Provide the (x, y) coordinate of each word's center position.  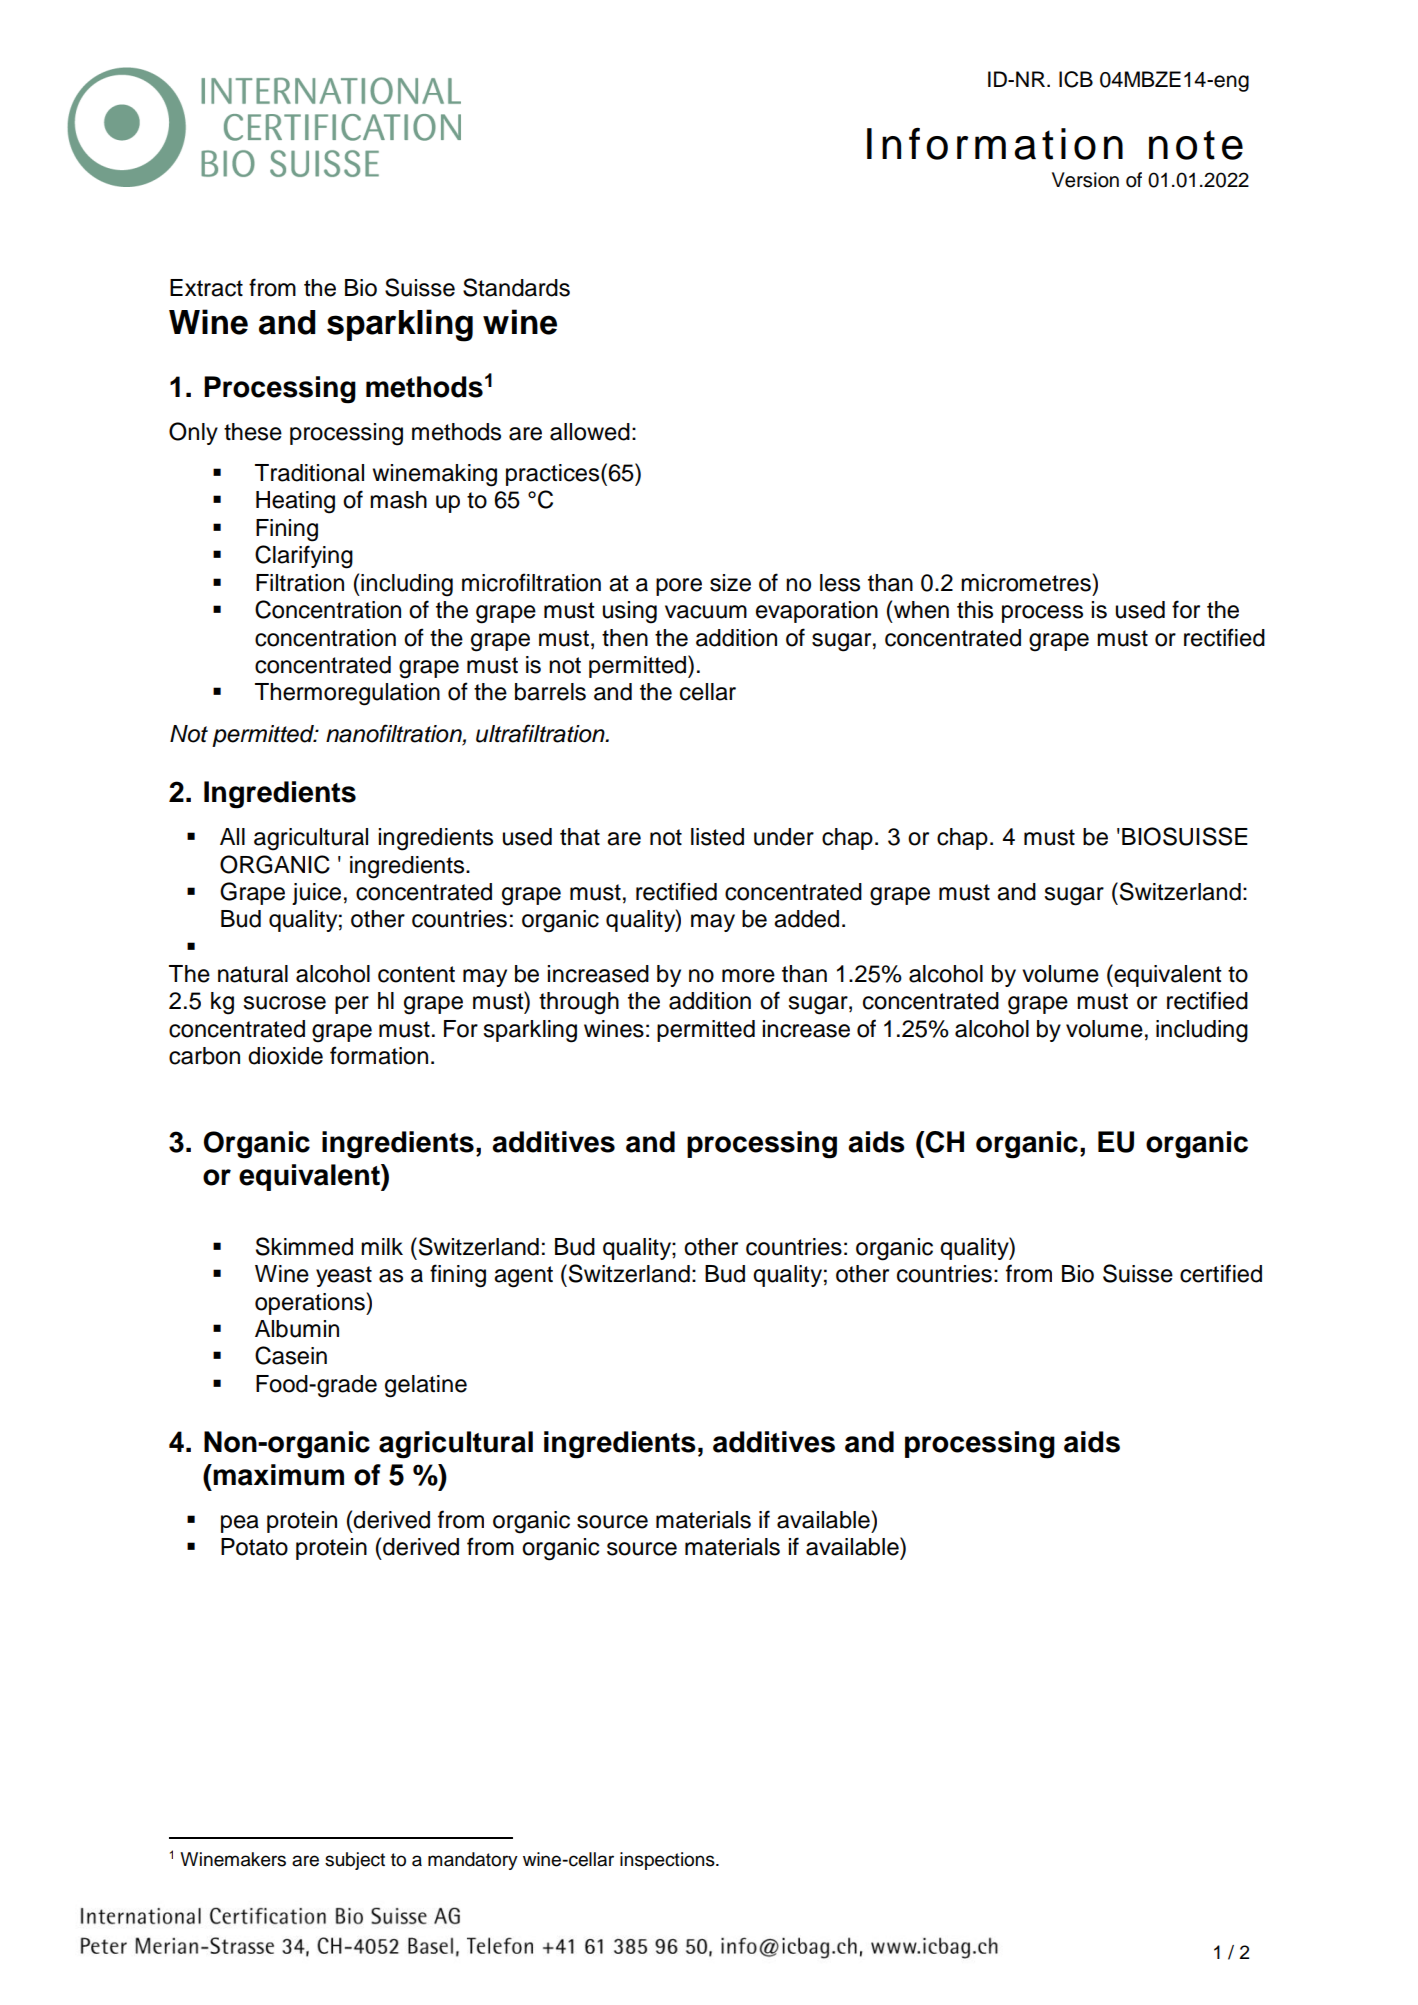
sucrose (285, 1003)
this (975, 610)
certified (1221, 1273)
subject (355, 1861)
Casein (291, 1355)
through (579, 1003)
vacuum (706, 612)
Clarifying (304, 557)
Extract (206, 288)
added (806, 919)
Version (1085, 180)
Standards (516, 287)
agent (523, 1277)
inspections (668, 1861)
